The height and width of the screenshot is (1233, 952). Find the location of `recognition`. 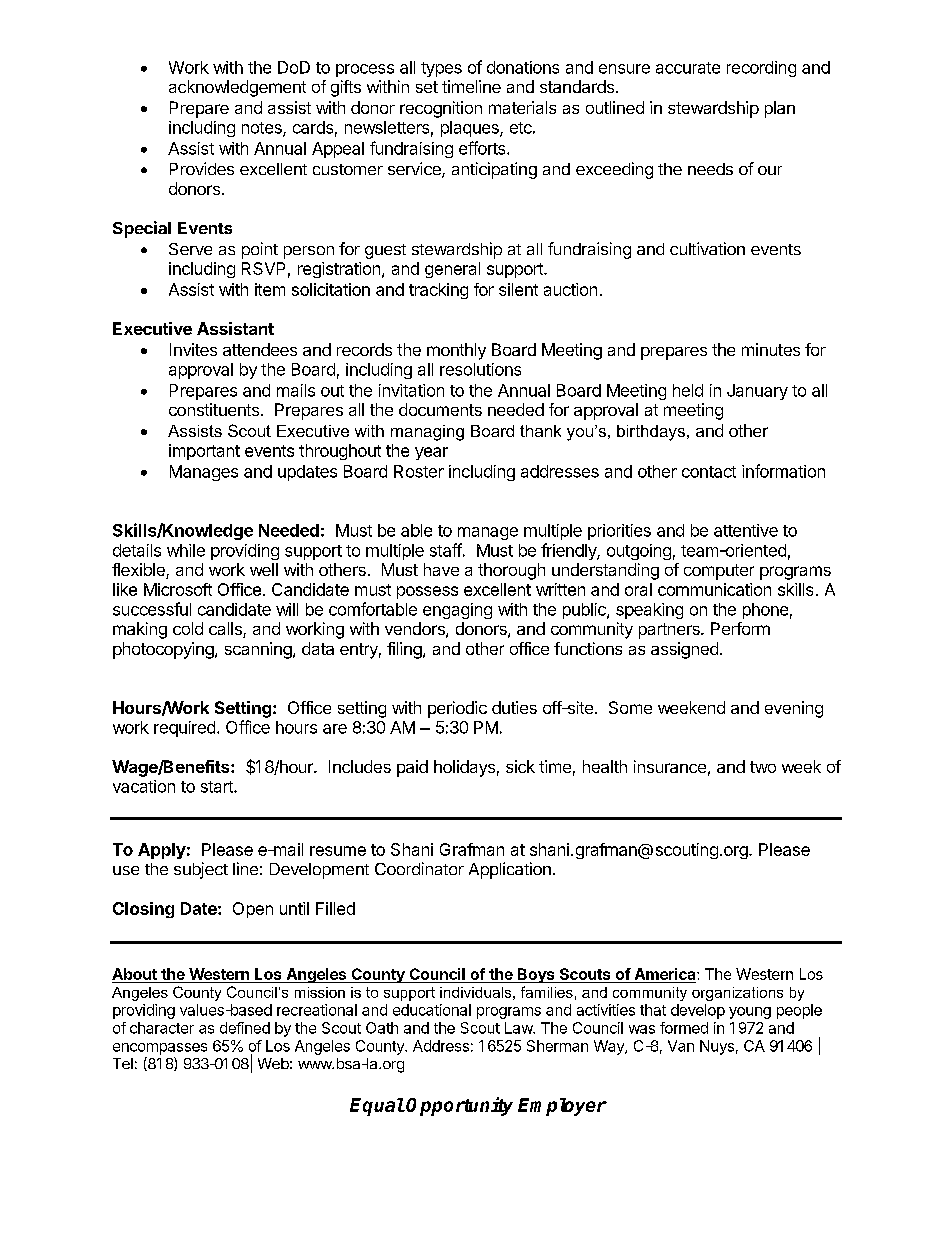

recognition is located at coordinates (441, 109).
